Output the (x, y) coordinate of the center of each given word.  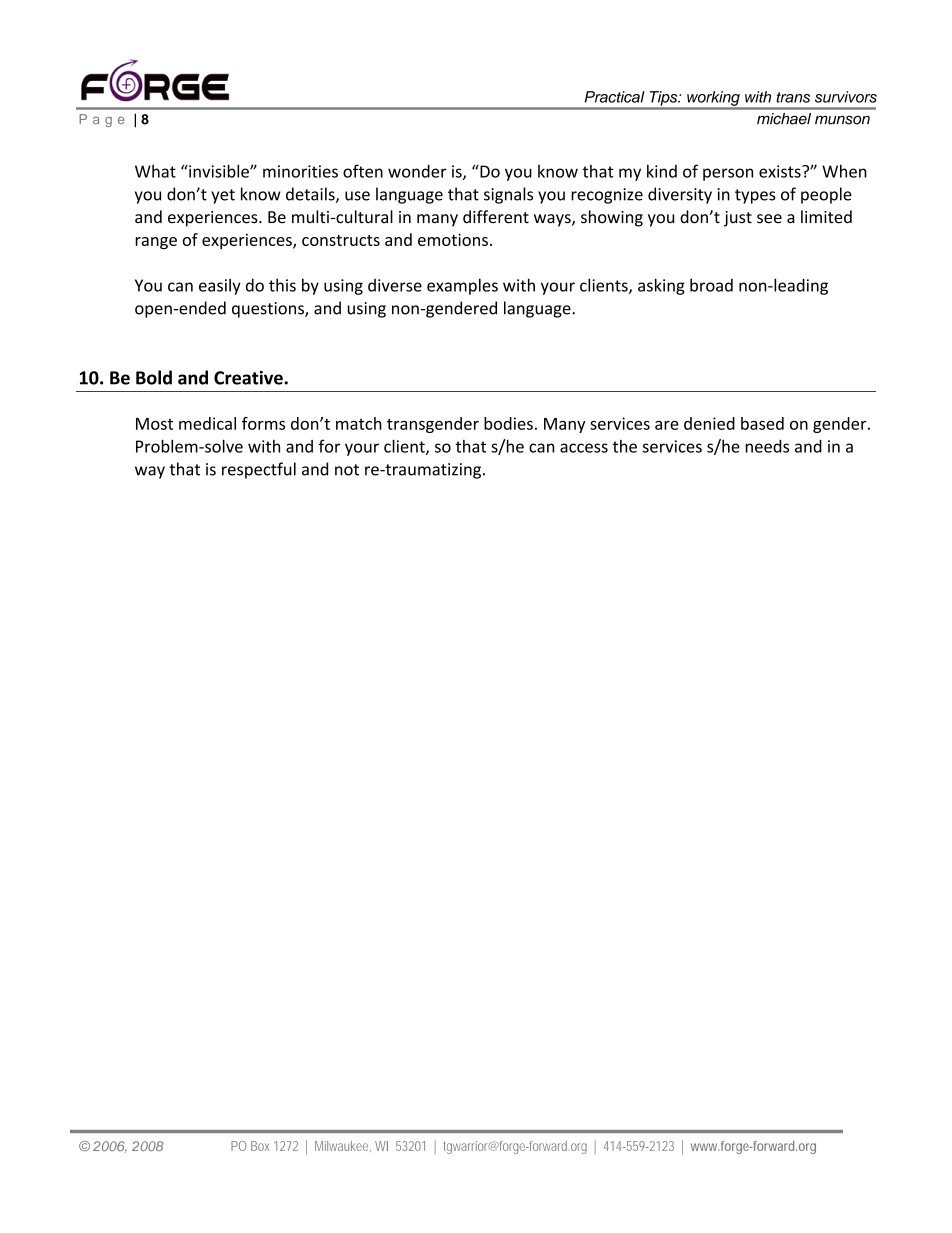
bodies (508, 423)
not (347, 470)
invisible (219, 171)
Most (154, 424)
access (584, 448)
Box (260, 1146)
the (624, 446)
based (762, 423)
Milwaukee (341, 1146)
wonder (417, 171)
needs (767, 446)
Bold (154, 377)
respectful (259, 470)
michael (784, 118)
